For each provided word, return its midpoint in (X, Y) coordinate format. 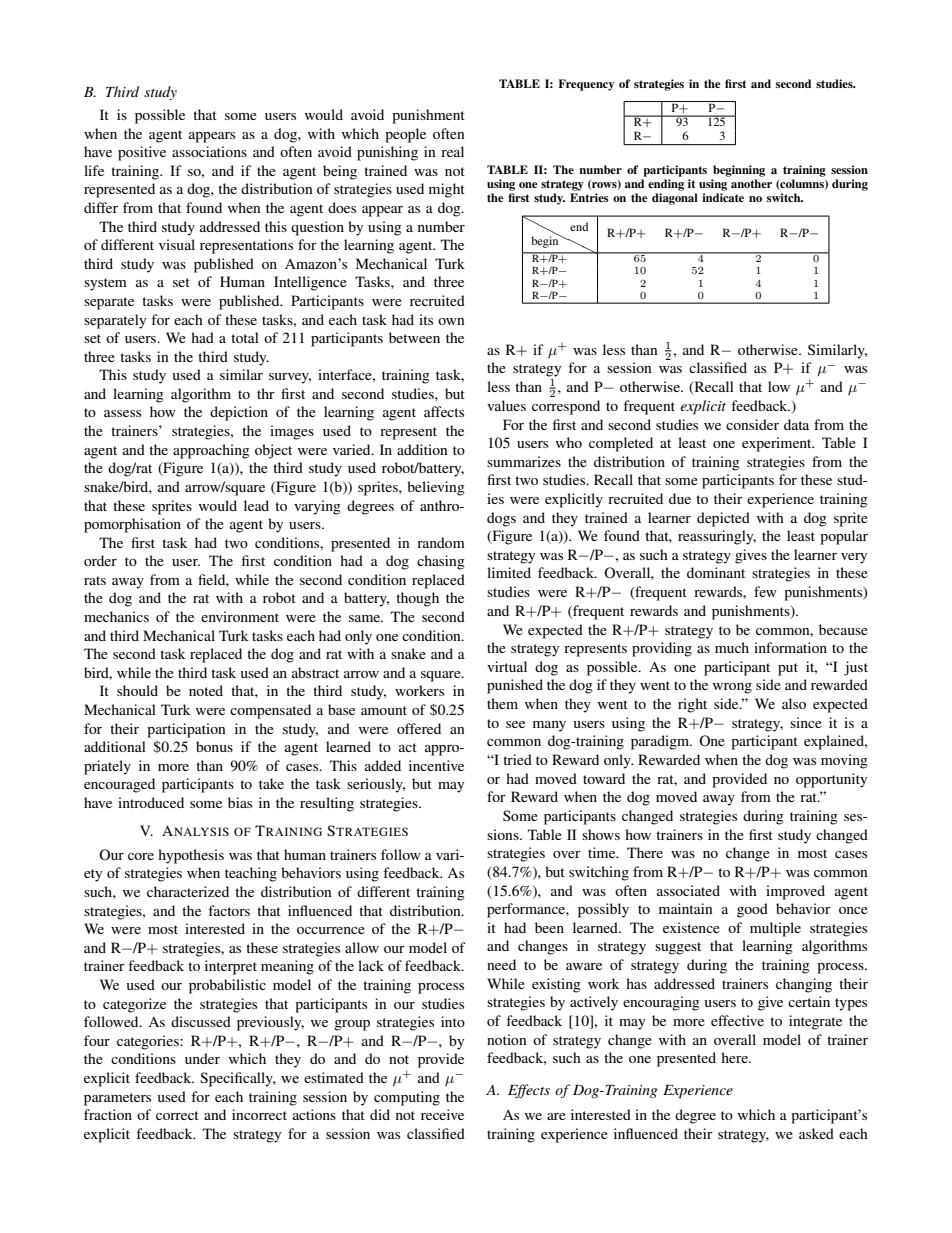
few (765, 591)
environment (240, 616)
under (202, 1058)
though (417, 599)
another (751, 183)
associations (209, 151)
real (452, 151)
